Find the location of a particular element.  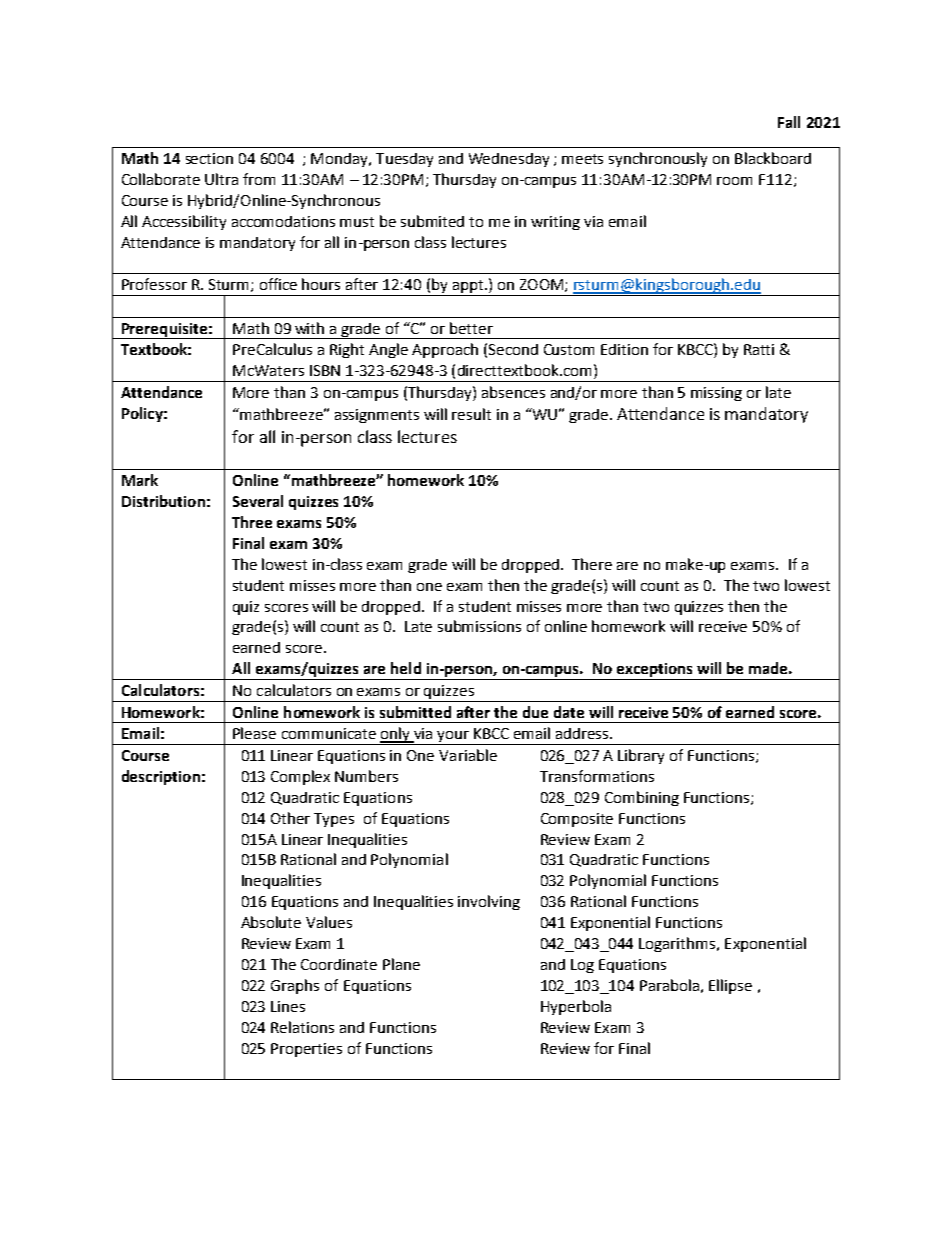

your is located at coordinates (453, 738).
